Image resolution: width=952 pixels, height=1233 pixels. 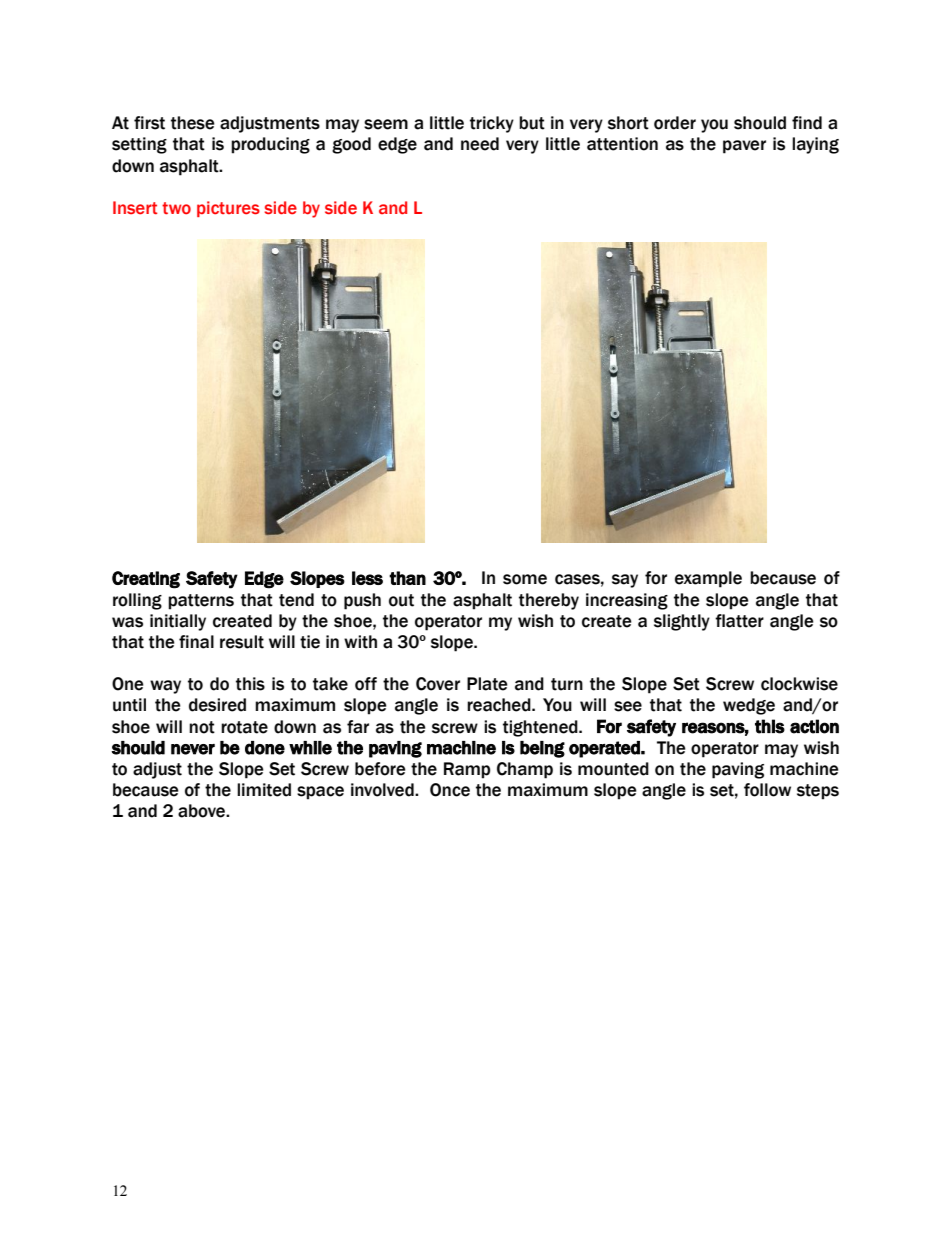 I want to click on Ramp, so click(x=467, y=770).
